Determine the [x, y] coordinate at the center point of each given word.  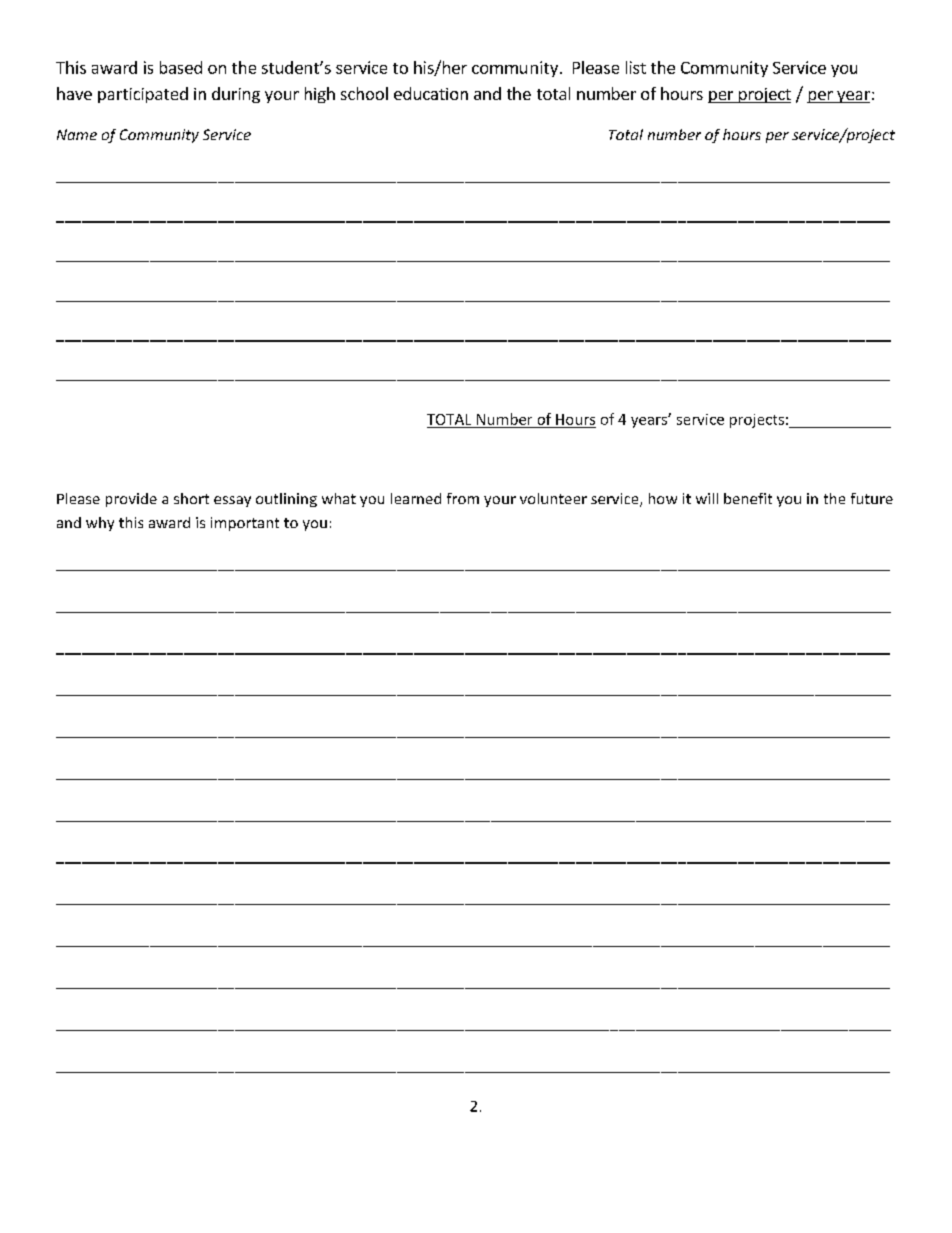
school [364, 93]
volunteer [553, 498]
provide [131, 500]
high [320, 95]
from [463, 498]
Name [77, 134]
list [636, 67]
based [181, 67]
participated [143, 95]
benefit [748, 498]
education [431, 93]
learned [416, 498]
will [707, 498]
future [872, 498]
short [191, 498]
